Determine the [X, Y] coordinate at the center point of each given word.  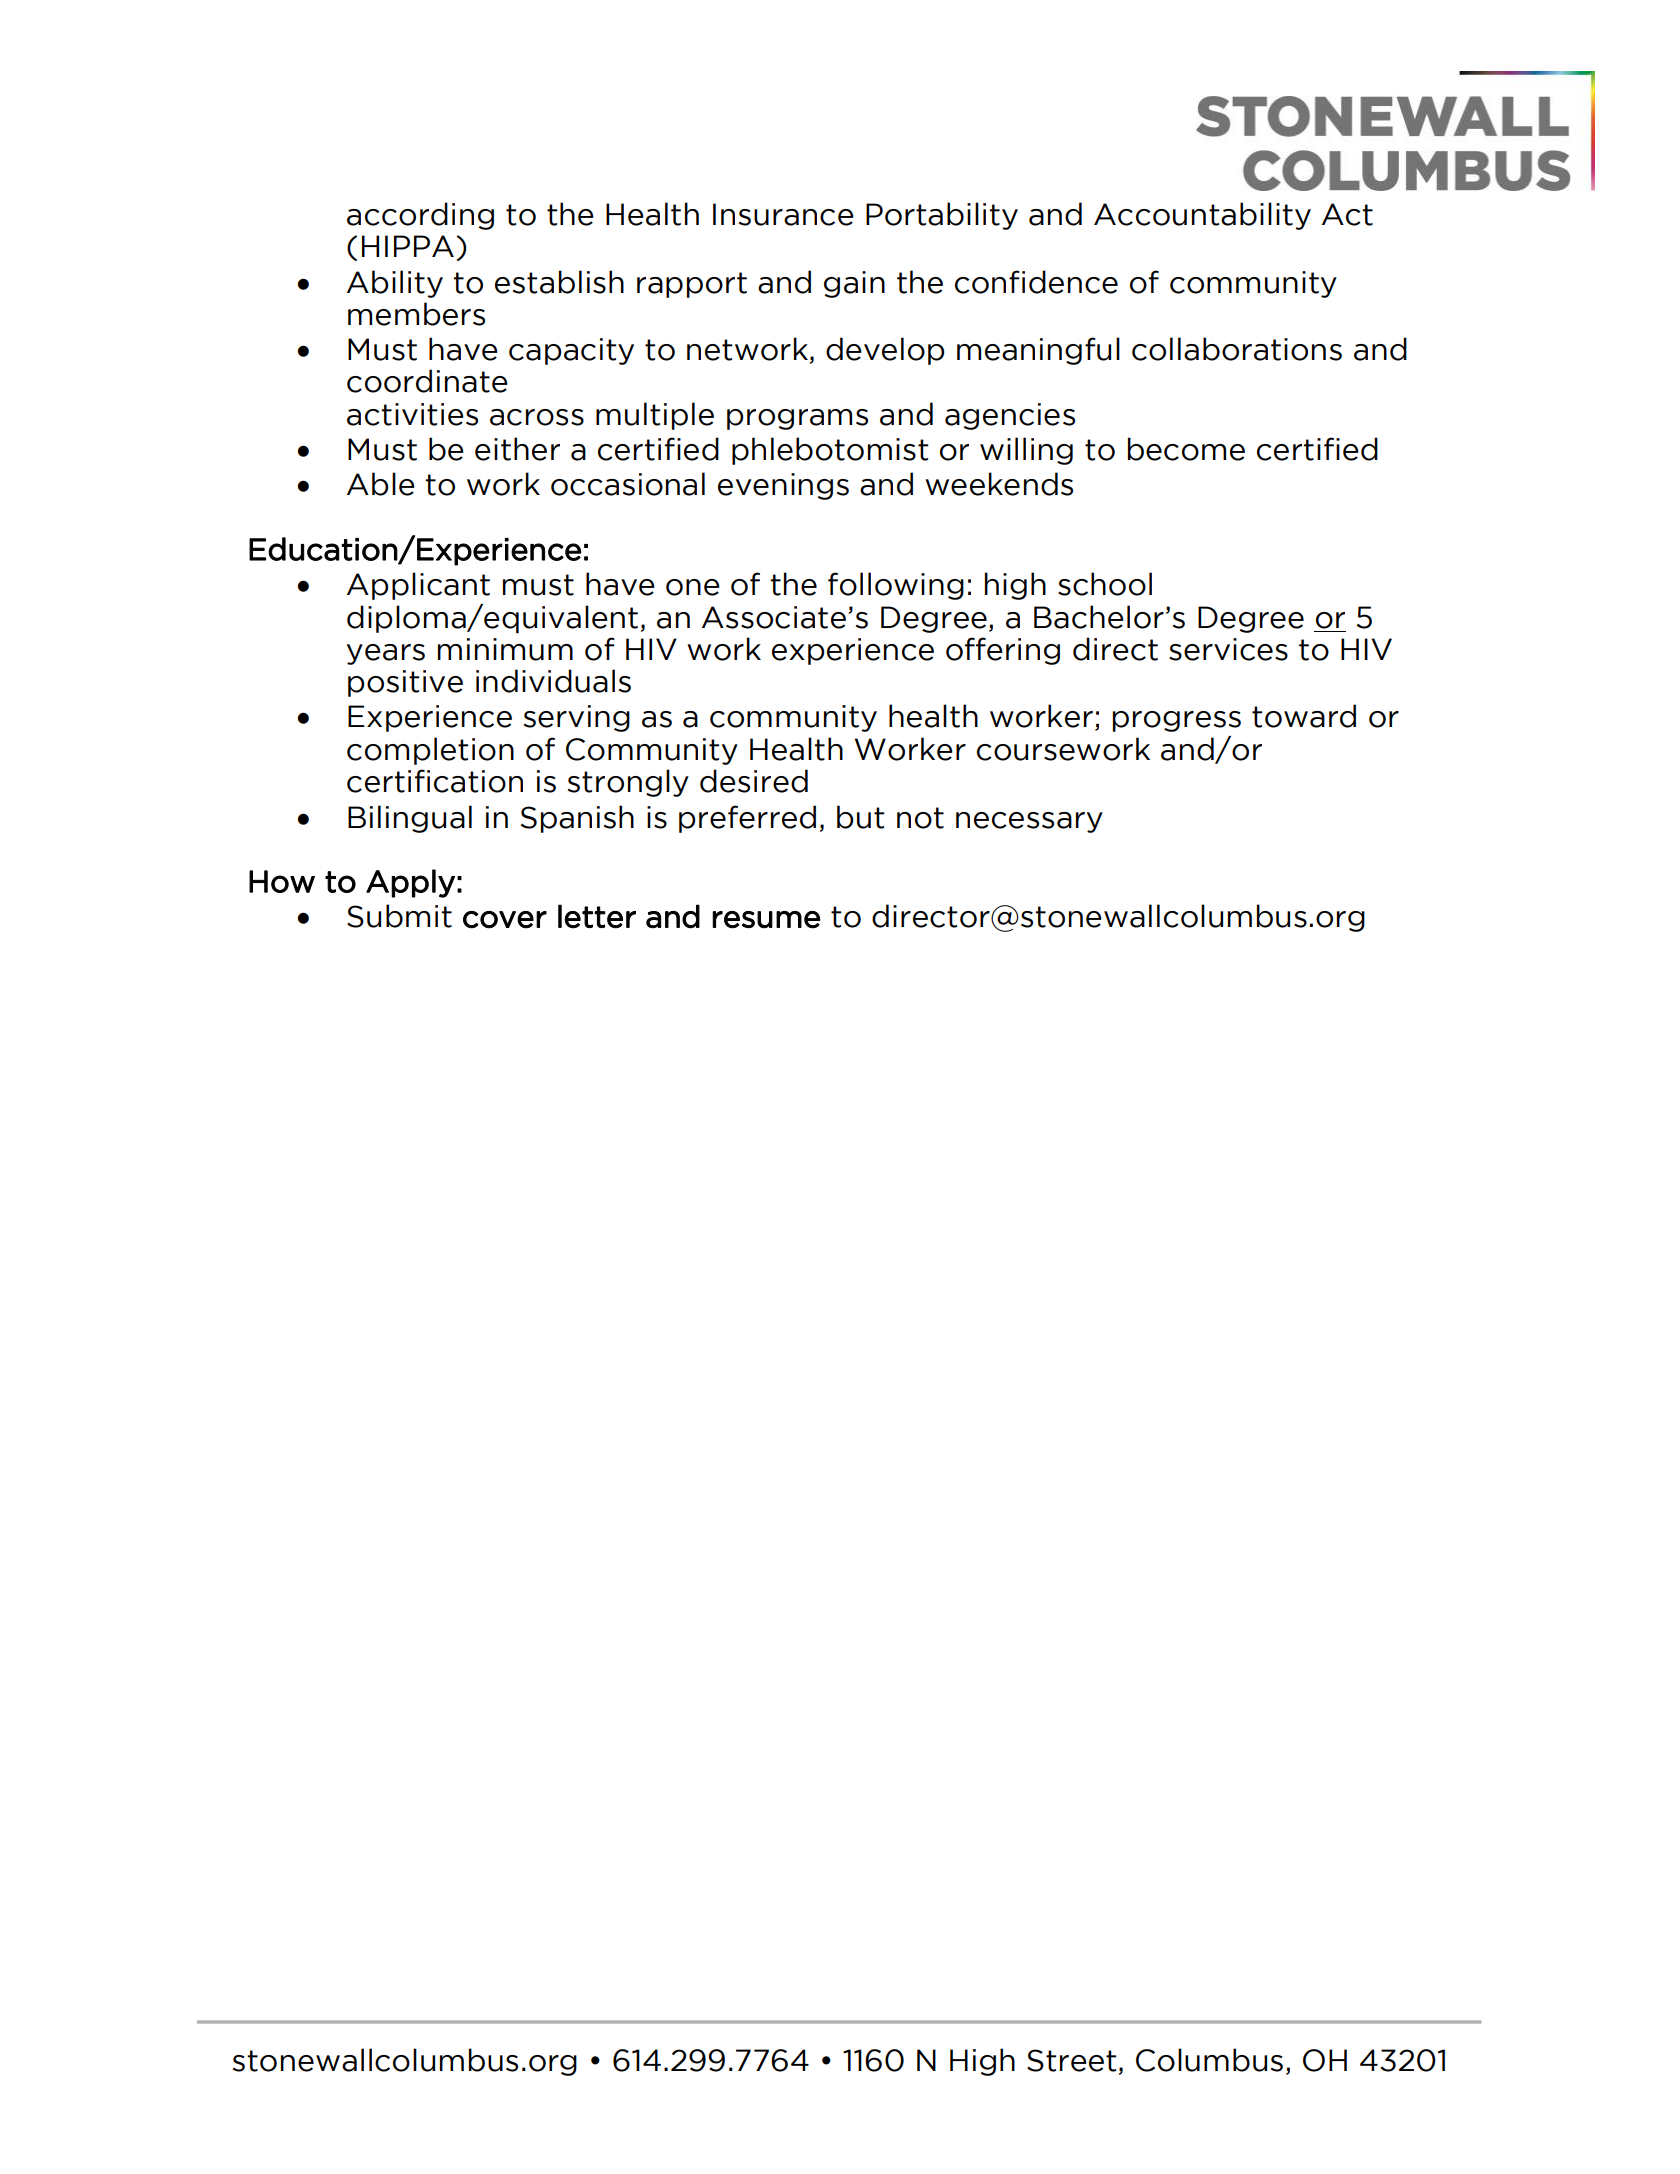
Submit [399, 916]
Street [1071, 2060]
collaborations [1237, 349]
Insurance [783, 214]
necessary [1029, 822]
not [920, 818]
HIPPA [408, 246]
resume [766, 920]
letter [597, 916]
